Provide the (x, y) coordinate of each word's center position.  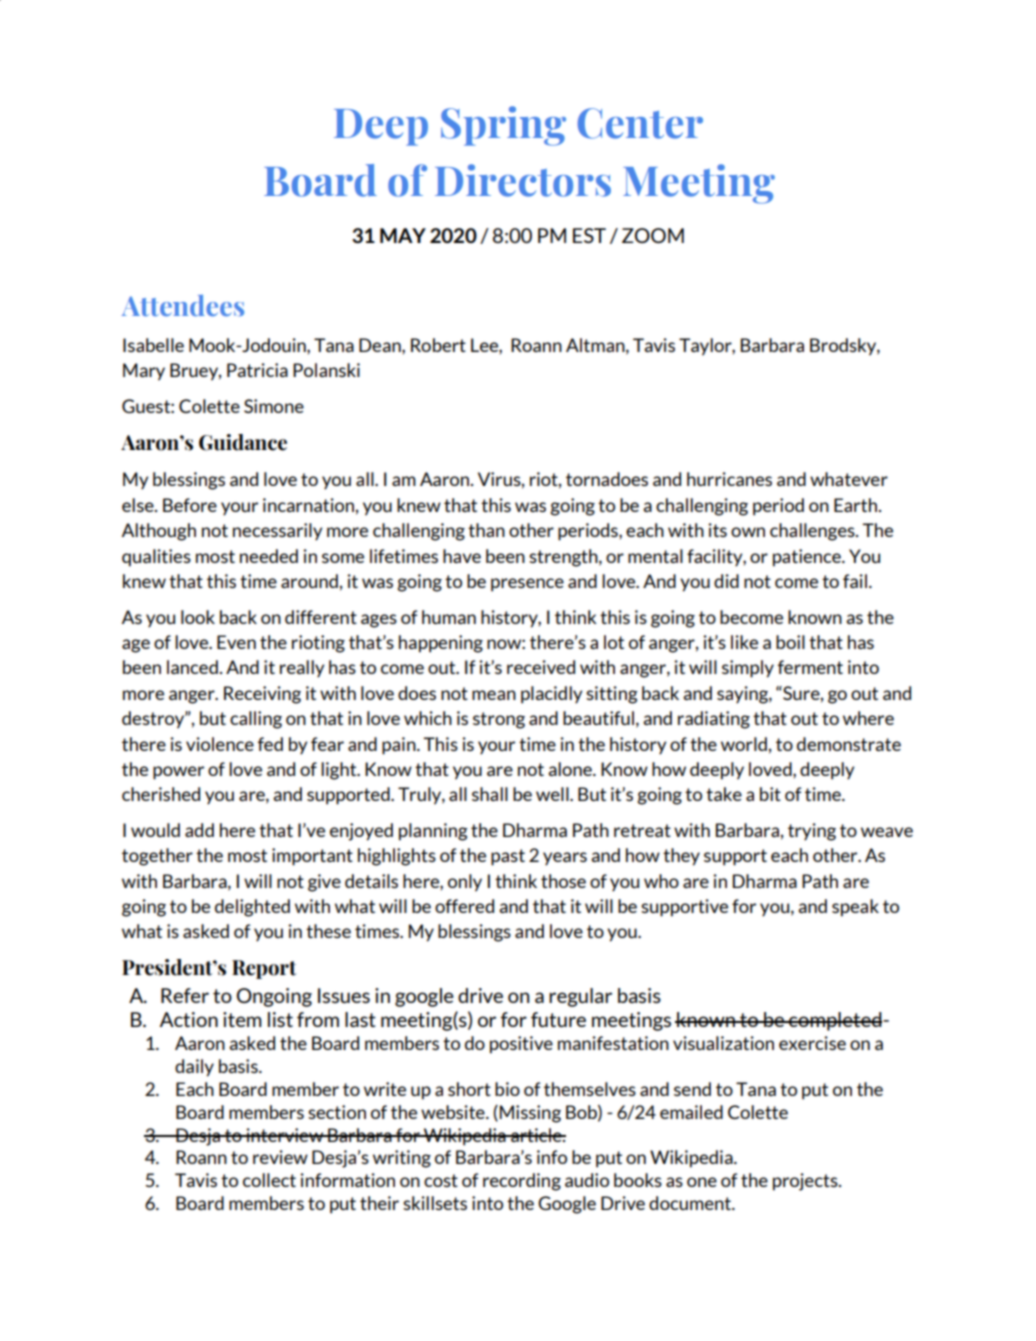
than (486, 530)
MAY (403, 235)
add (199, 830)
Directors (523, 180)
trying (812, 832)
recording (522, 1182)
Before (190, 505)
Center (640, 123)
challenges (813, 532)
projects (806, 1182)
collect (269, 1180)
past (508, 857)
